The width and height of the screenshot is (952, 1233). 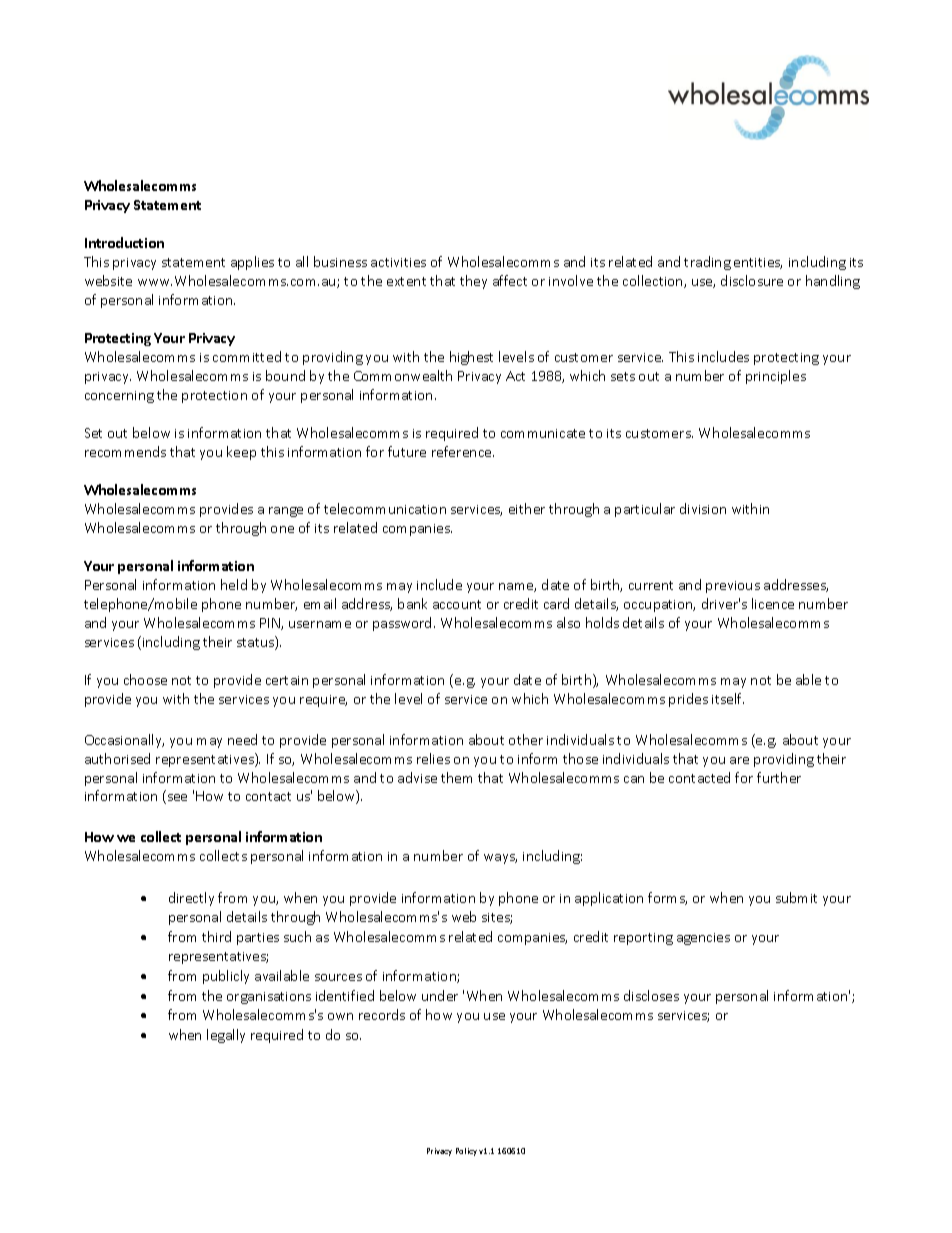 What do you see at coordinates (758, 263) in the screenshot?
I see `entities` at bounding box center [758, 263].
